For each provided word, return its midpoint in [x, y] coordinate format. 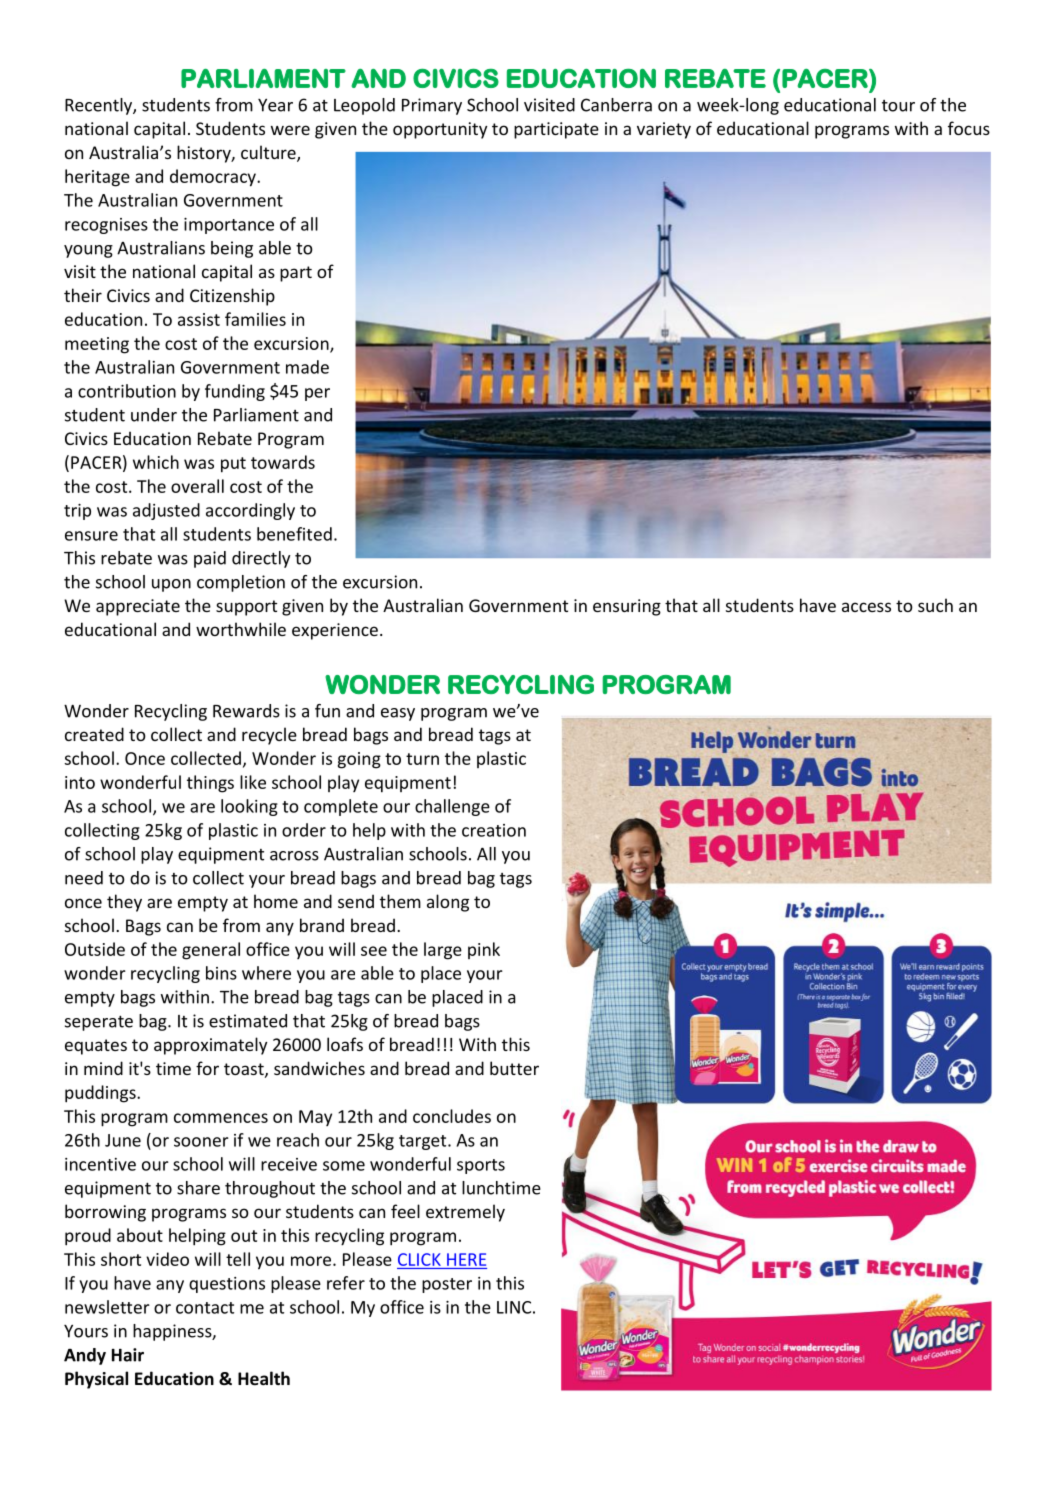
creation [494, 830]
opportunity [440, 130]
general [211, 951]
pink [484, 950]
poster [447, 1285]
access [866, 607]
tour [898, 106]
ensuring [627, 607]
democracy [214, 178]
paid [210, 559]
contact [205, 1308]
